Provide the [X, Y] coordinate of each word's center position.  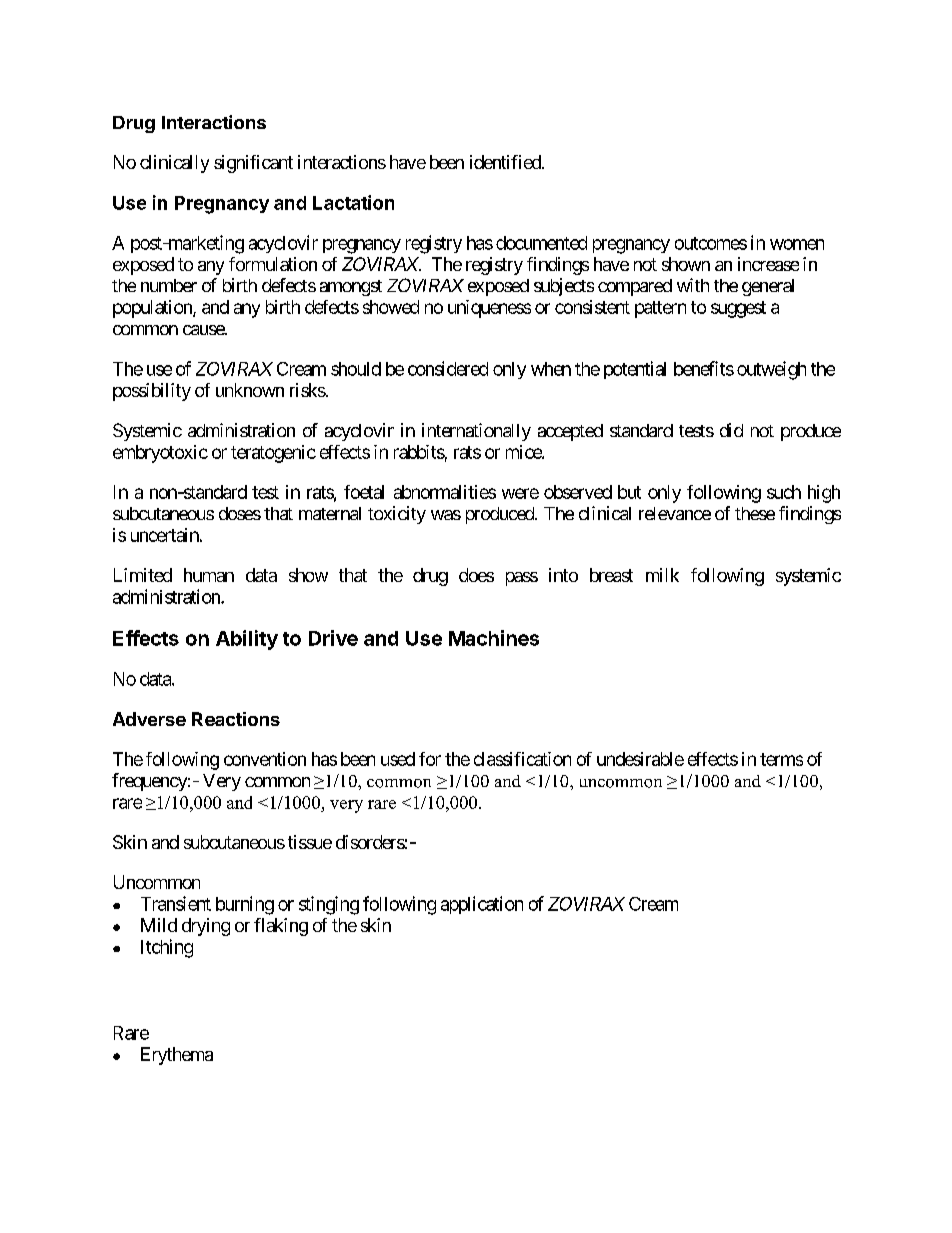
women [797, 244]
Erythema [177, 1056]
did [731, 430]
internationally [476, 432]
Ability [247, 640]
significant [253, 164]
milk [662, 575]
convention [265, 759]
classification [522, 759]
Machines [494, 638]
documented [541, 243]
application [482, 905]
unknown [250, 390]
